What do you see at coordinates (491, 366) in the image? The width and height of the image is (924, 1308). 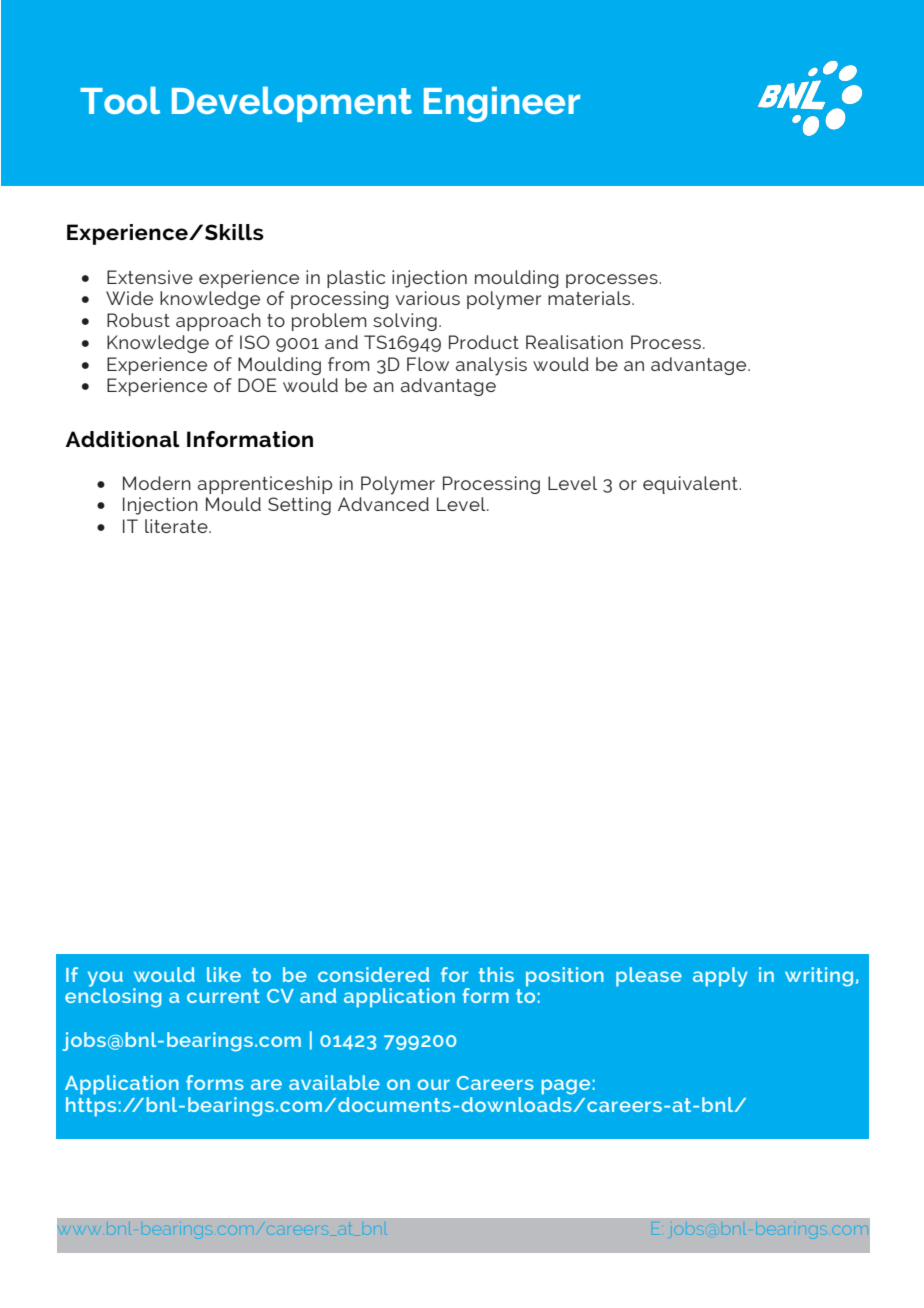 I see `analysis` at bounding box center [491, 366].
